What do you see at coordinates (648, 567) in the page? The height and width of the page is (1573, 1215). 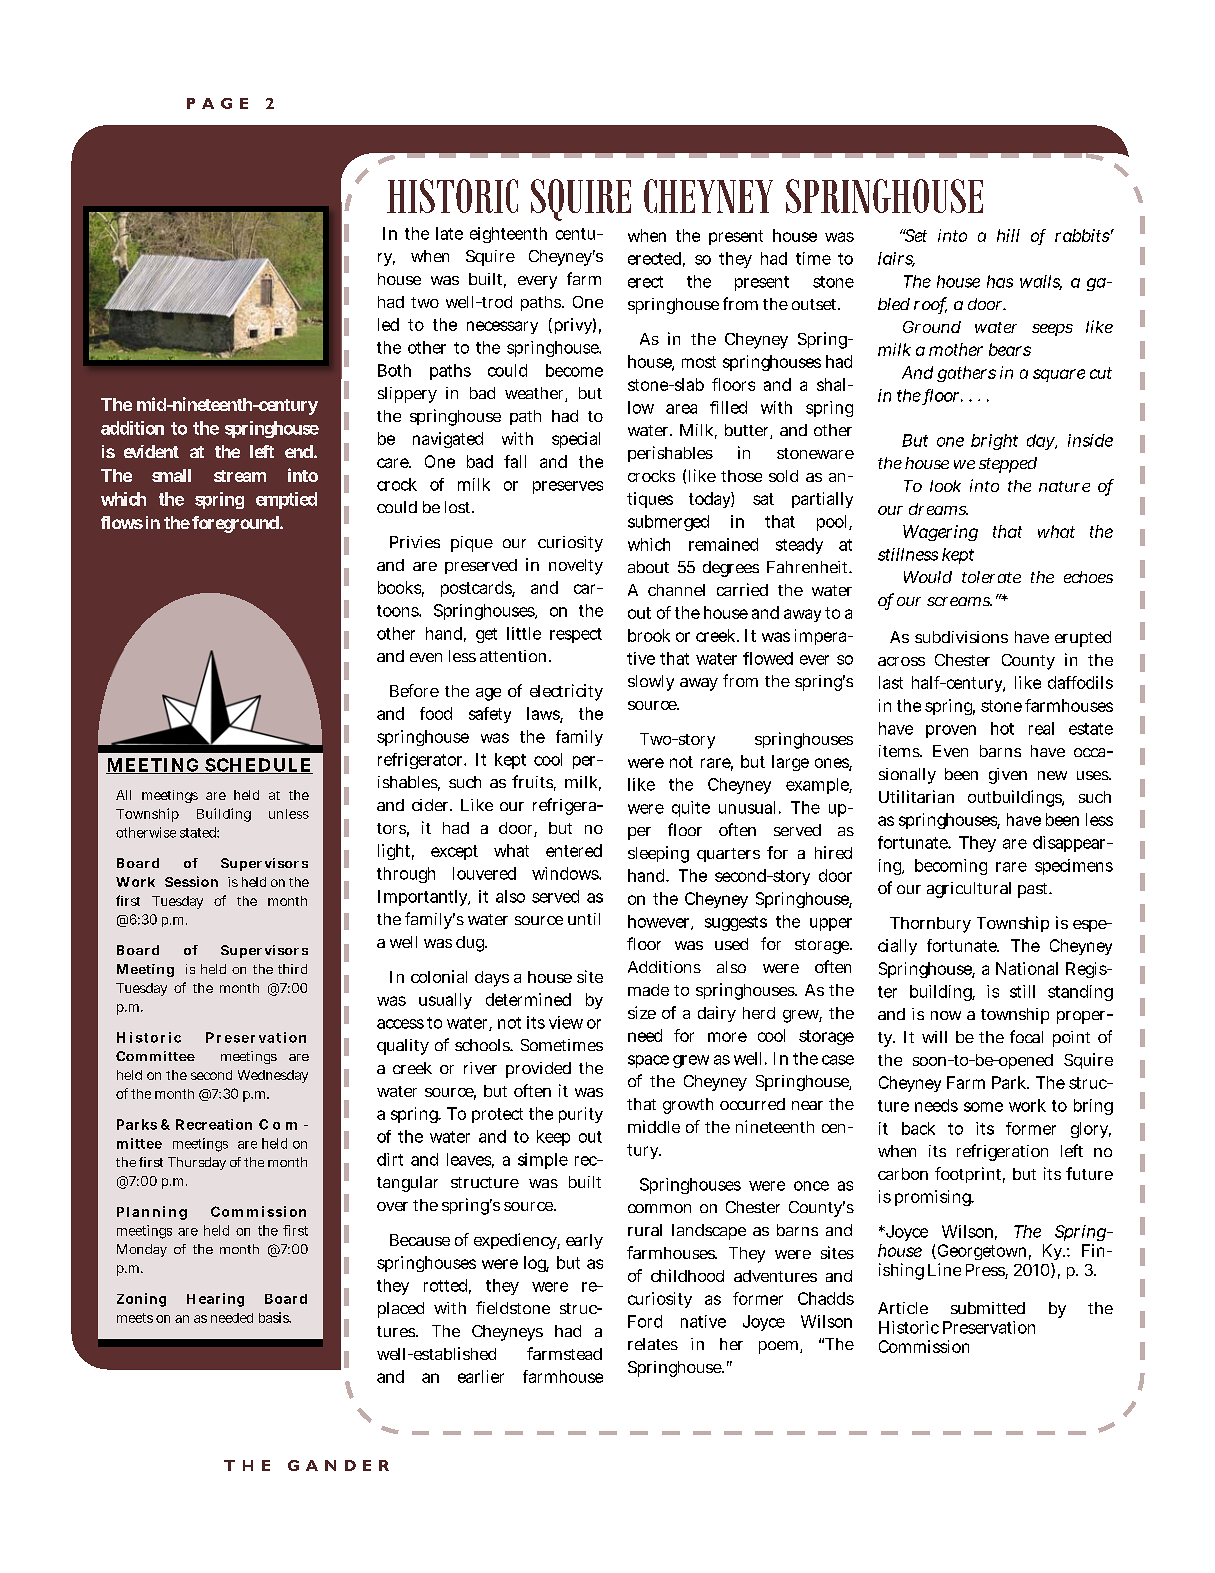 I see `about` at bounding box center [648, 567].
